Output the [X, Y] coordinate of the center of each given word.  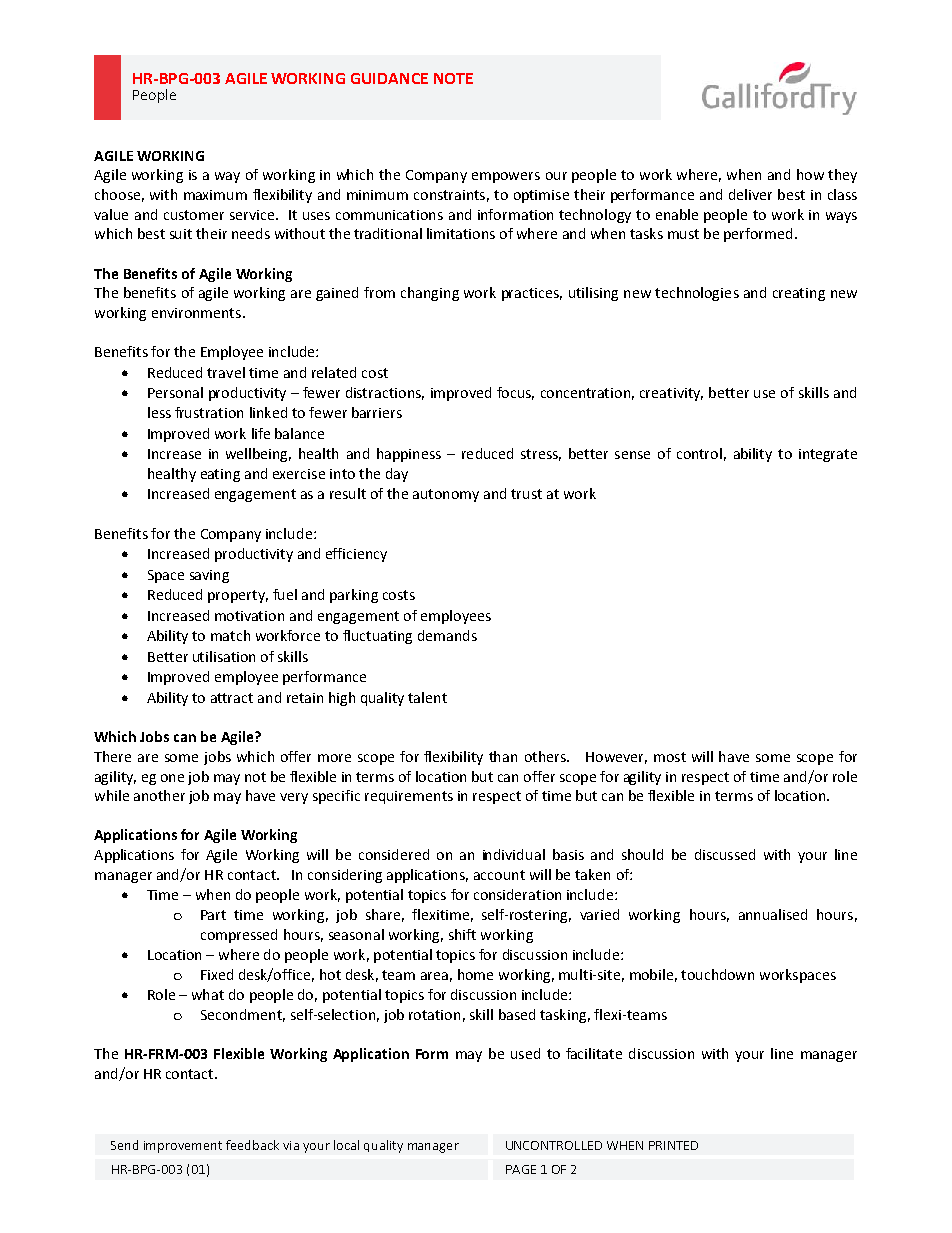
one [172, 778]
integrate [828, 455]
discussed [725, 854]
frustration [209, 412]
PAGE [521, 1169]
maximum [215, 195]
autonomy [446, 495]
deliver [750, 194]
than [503, 756]
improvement [183, 1147]
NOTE [453, 78]
